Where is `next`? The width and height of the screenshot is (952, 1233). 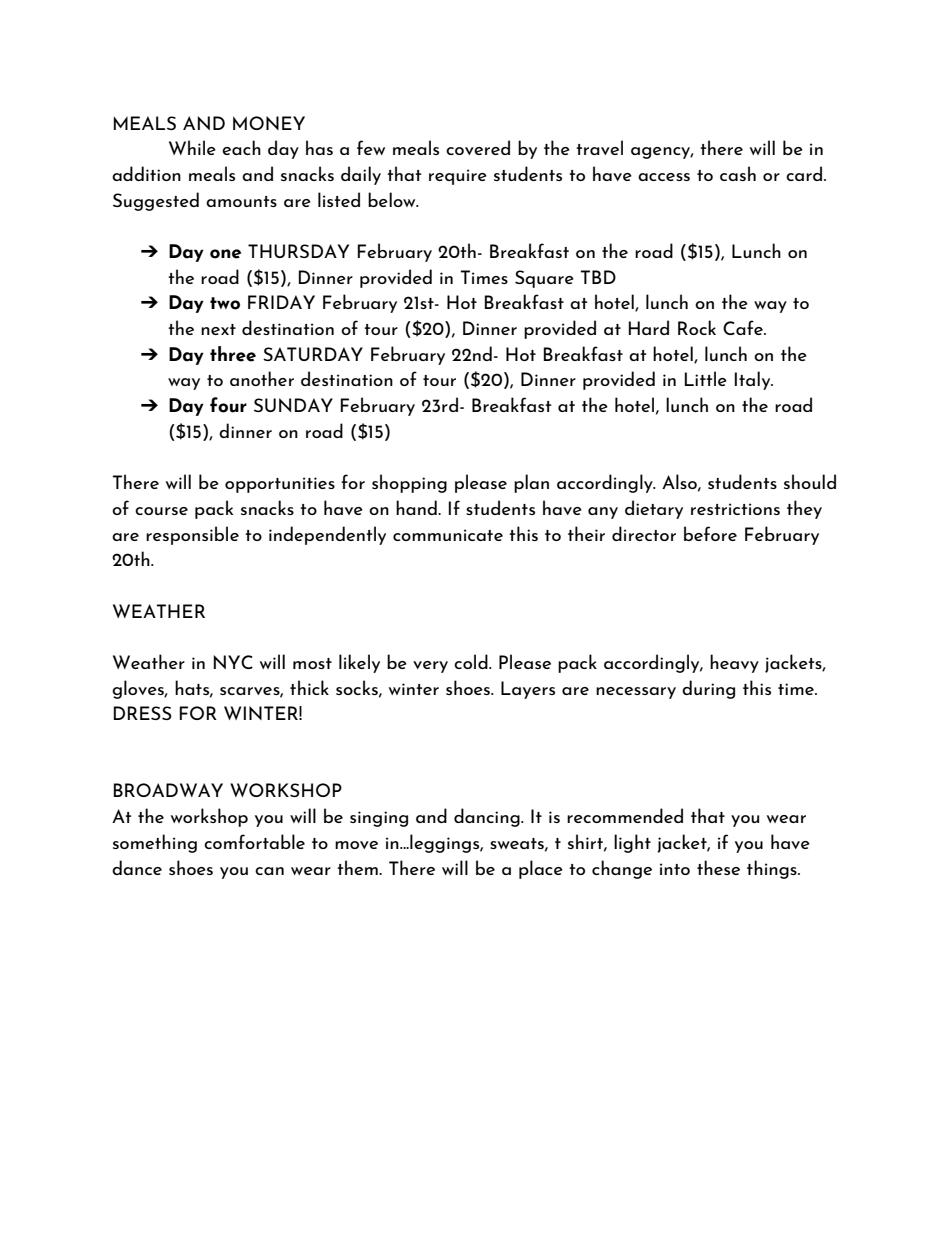 next is located at coordinates (218, 329).
